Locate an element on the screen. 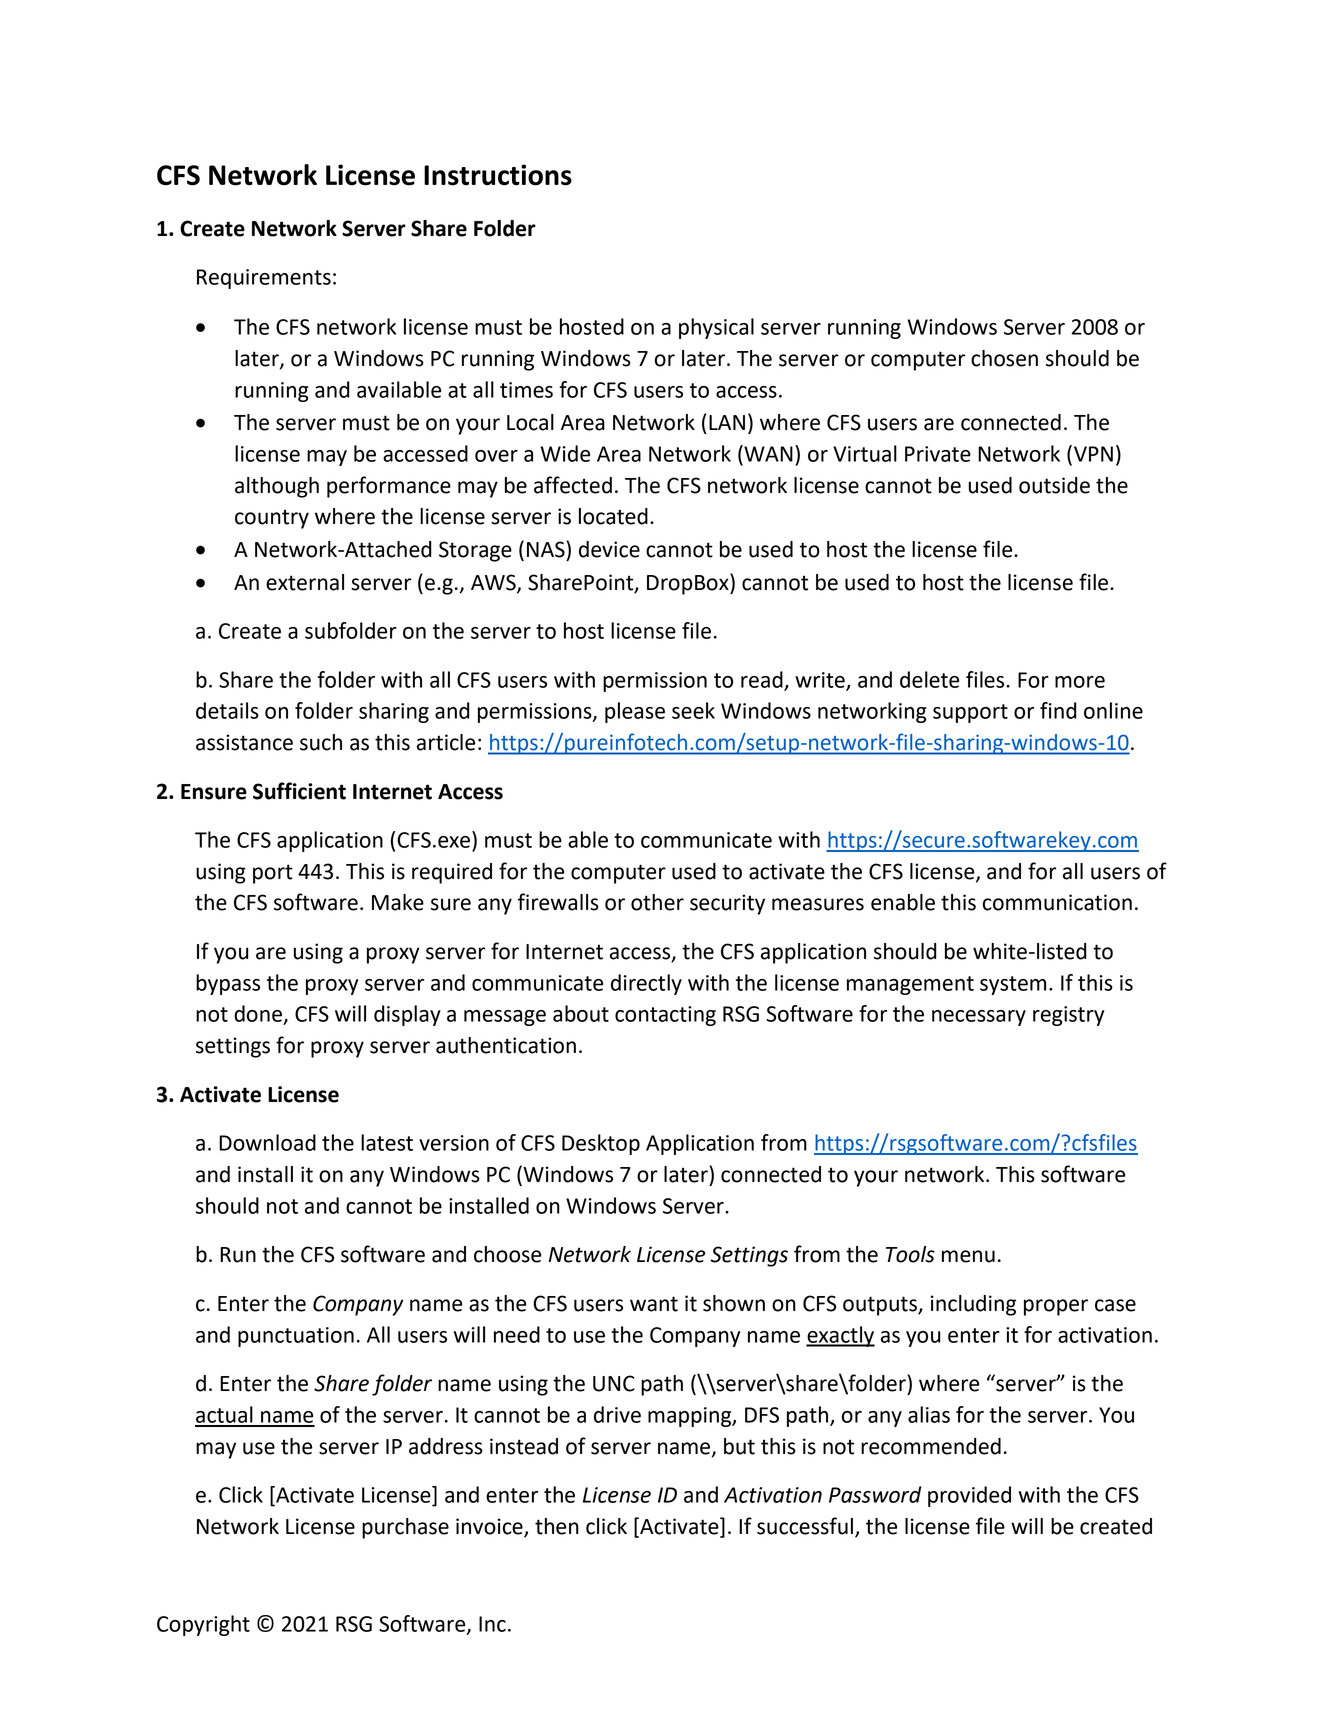  physical is located at coordinates (716, 328).
